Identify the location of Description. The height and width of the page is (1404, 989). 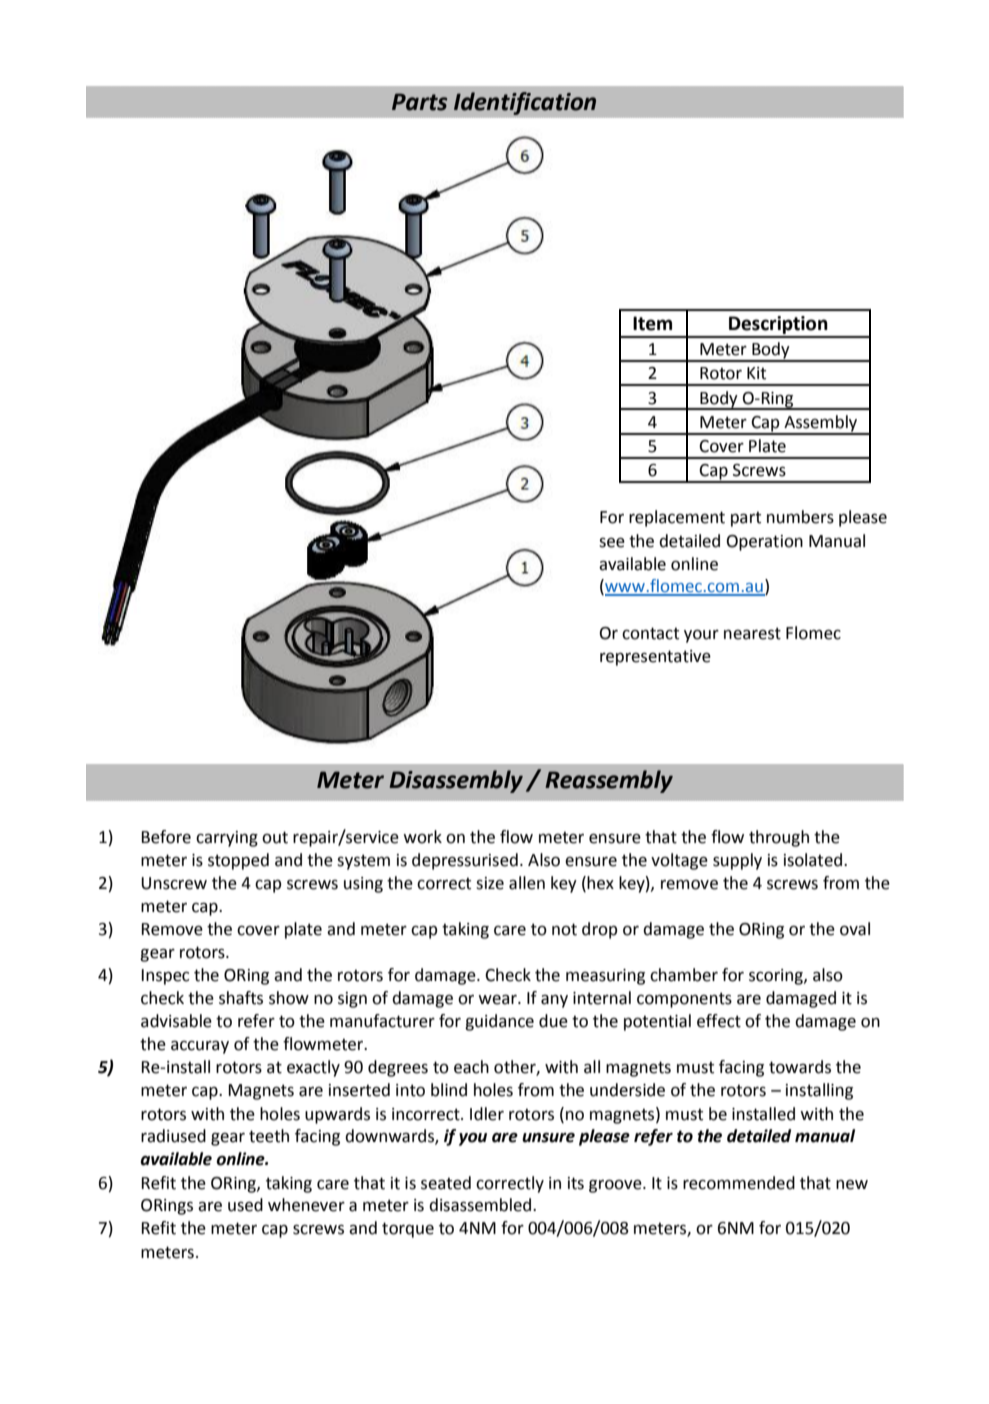
(778, 326).
